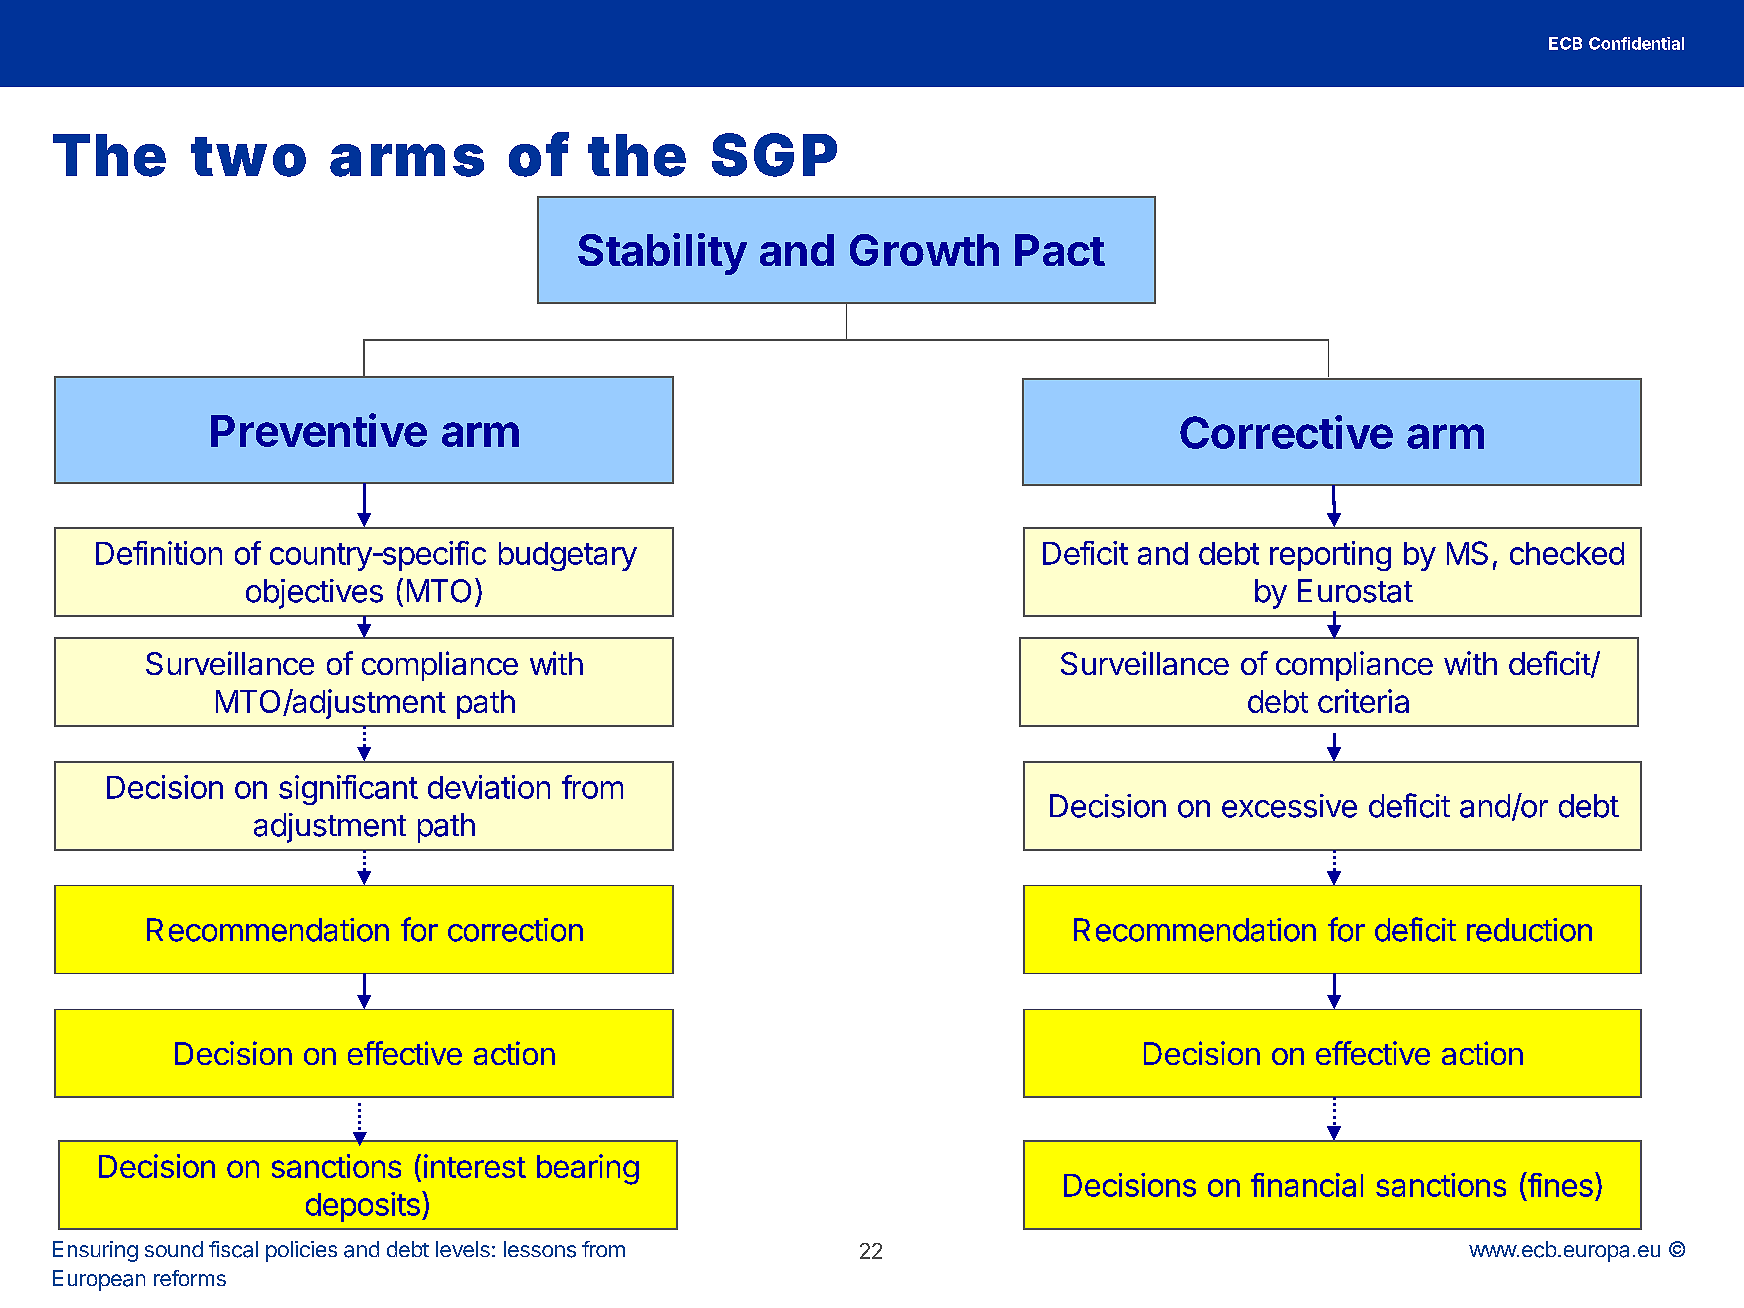  I want to click on correction, so click(515, 930).
